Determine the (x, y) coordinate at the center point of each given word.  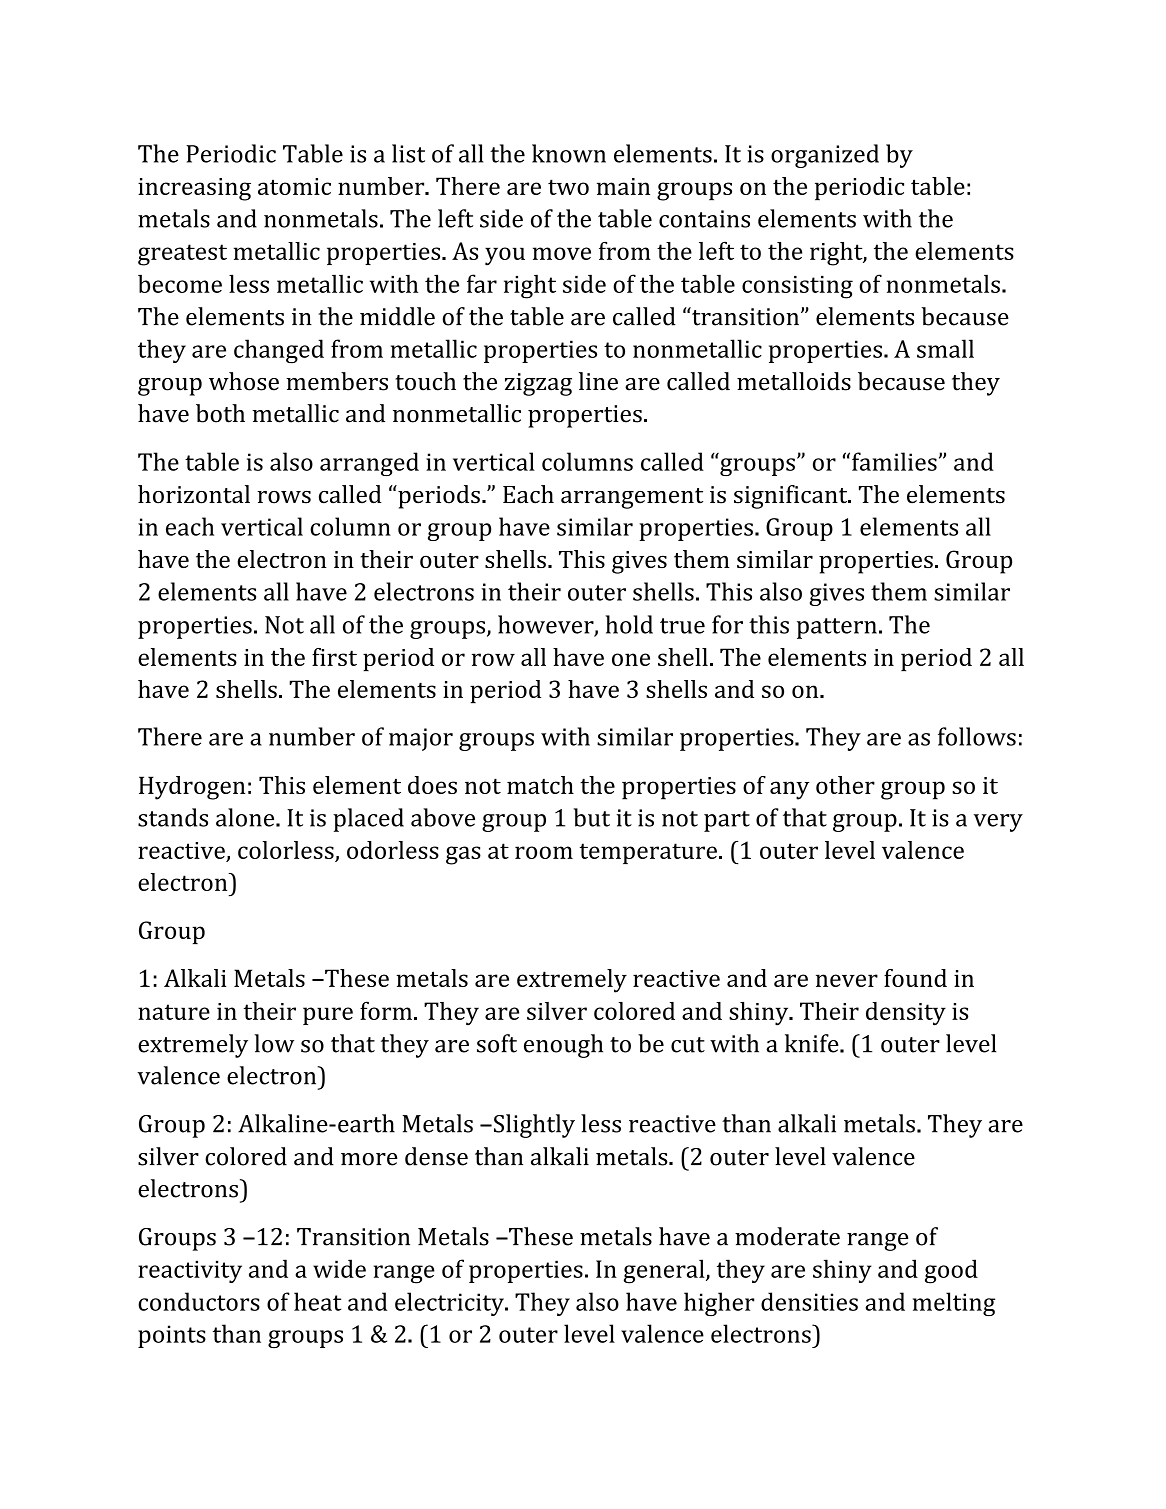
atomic (294, 186)
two (568, 187)
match (540, 785)
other (845, 785)
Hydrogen (192, 788)
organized (825, 156)
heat (317, 1301)
